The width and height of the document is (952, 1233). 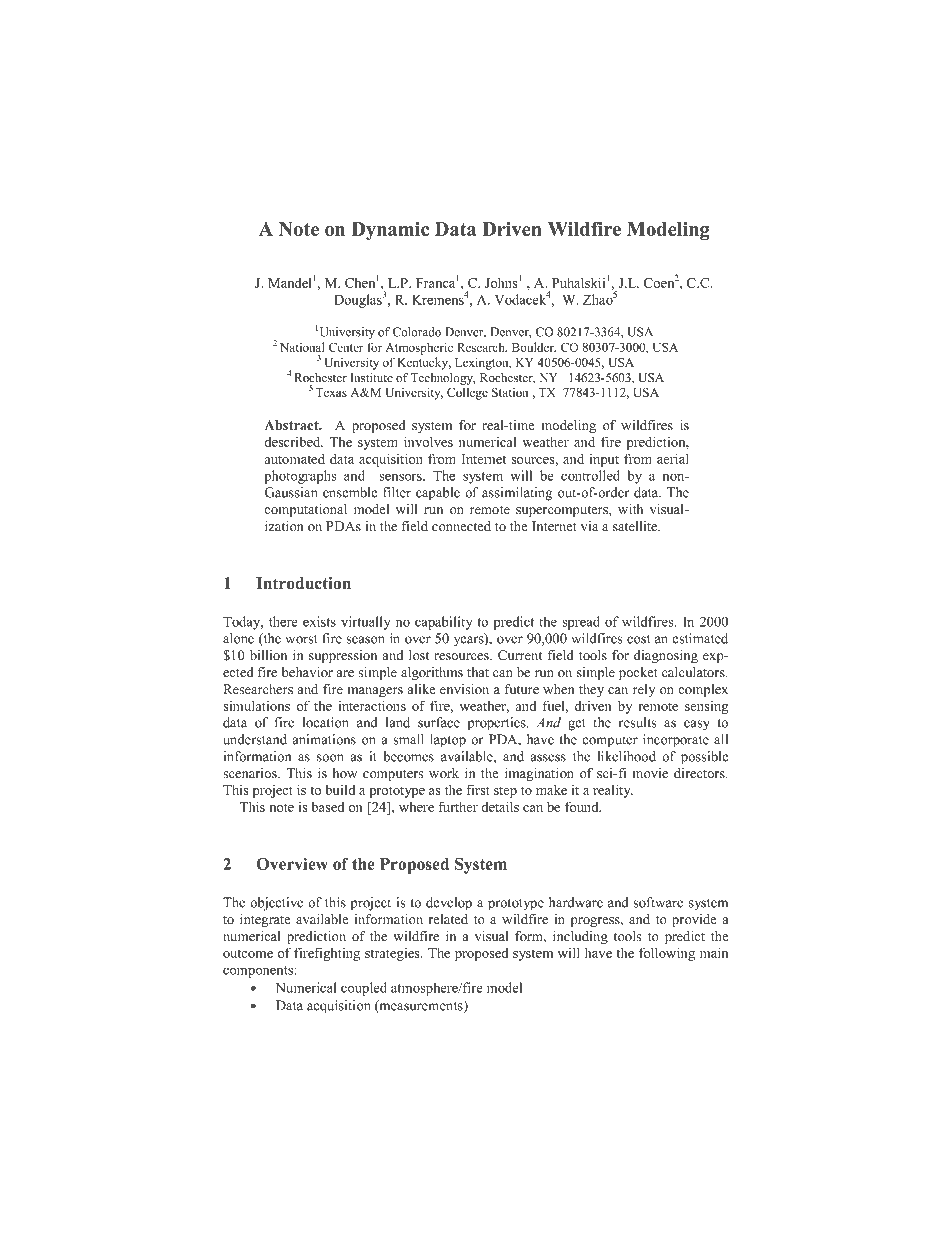 What do you see at coordinates (644, 690) in the document?
I see `rely` at bounding box center [644, 690].
